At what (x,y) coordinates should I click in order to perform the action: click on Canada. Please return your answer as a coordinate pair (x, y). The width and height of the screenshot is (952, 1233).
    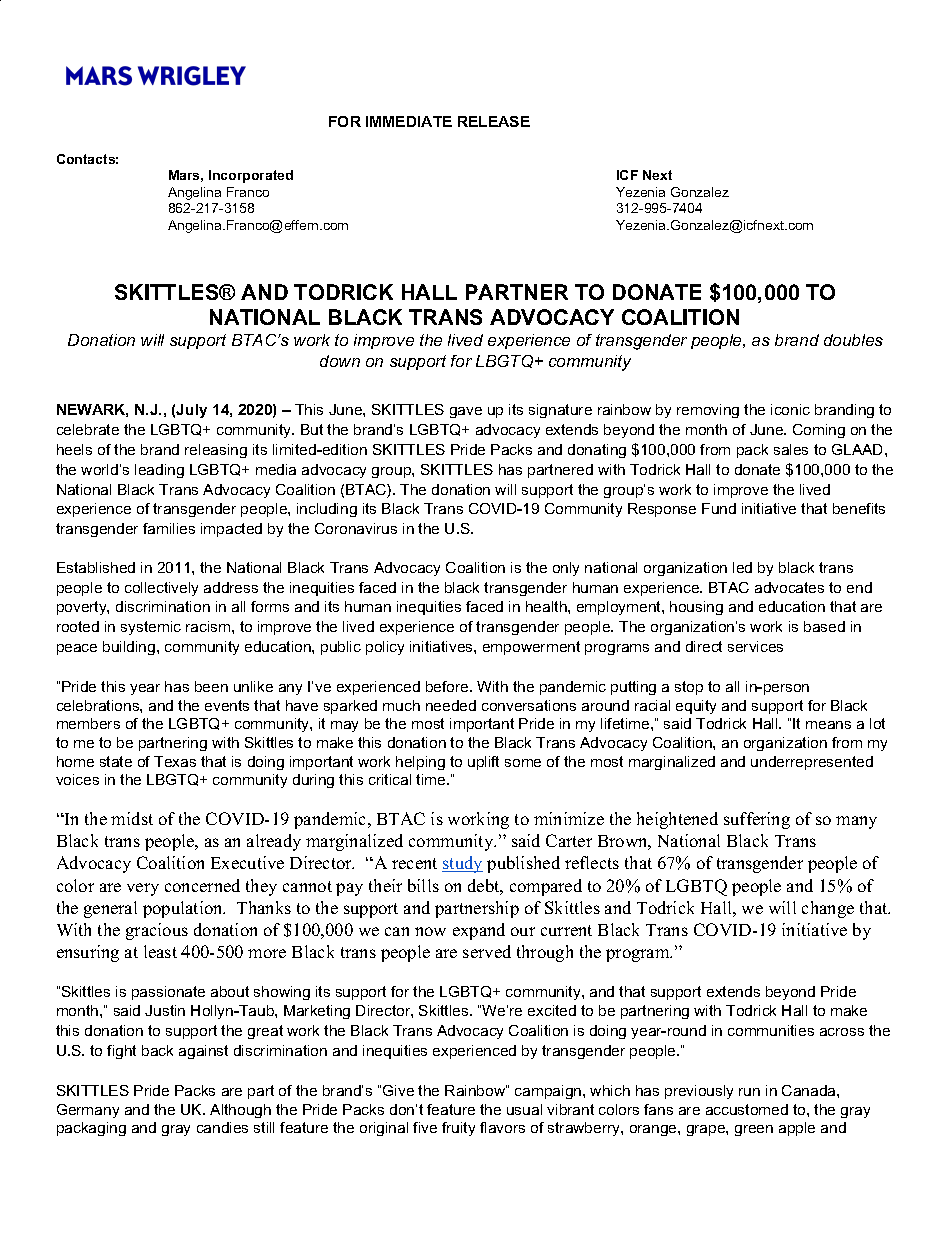
    Looking at the image, I should click on (810, 1090).
